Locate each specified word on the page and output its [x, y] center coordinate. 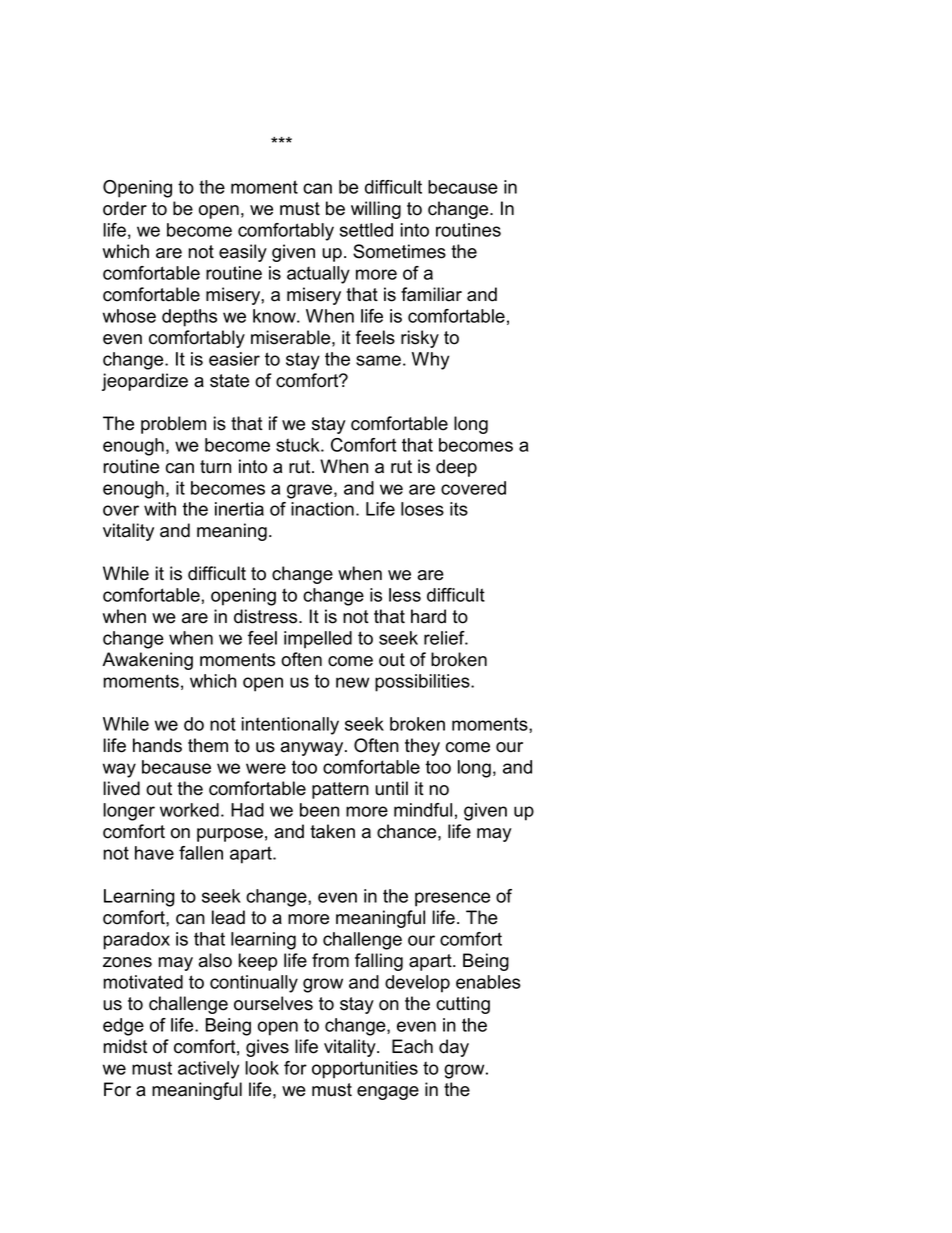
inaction [322, 509]
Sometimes [399, 251]
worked [189, 810]
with [160, 509]
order [125, 208]
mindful [423, 810]
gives [267, 1048]
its [459, 509]
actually [318, 275]
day [454, 1048]
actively [208, 1070]
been [319, 810]
